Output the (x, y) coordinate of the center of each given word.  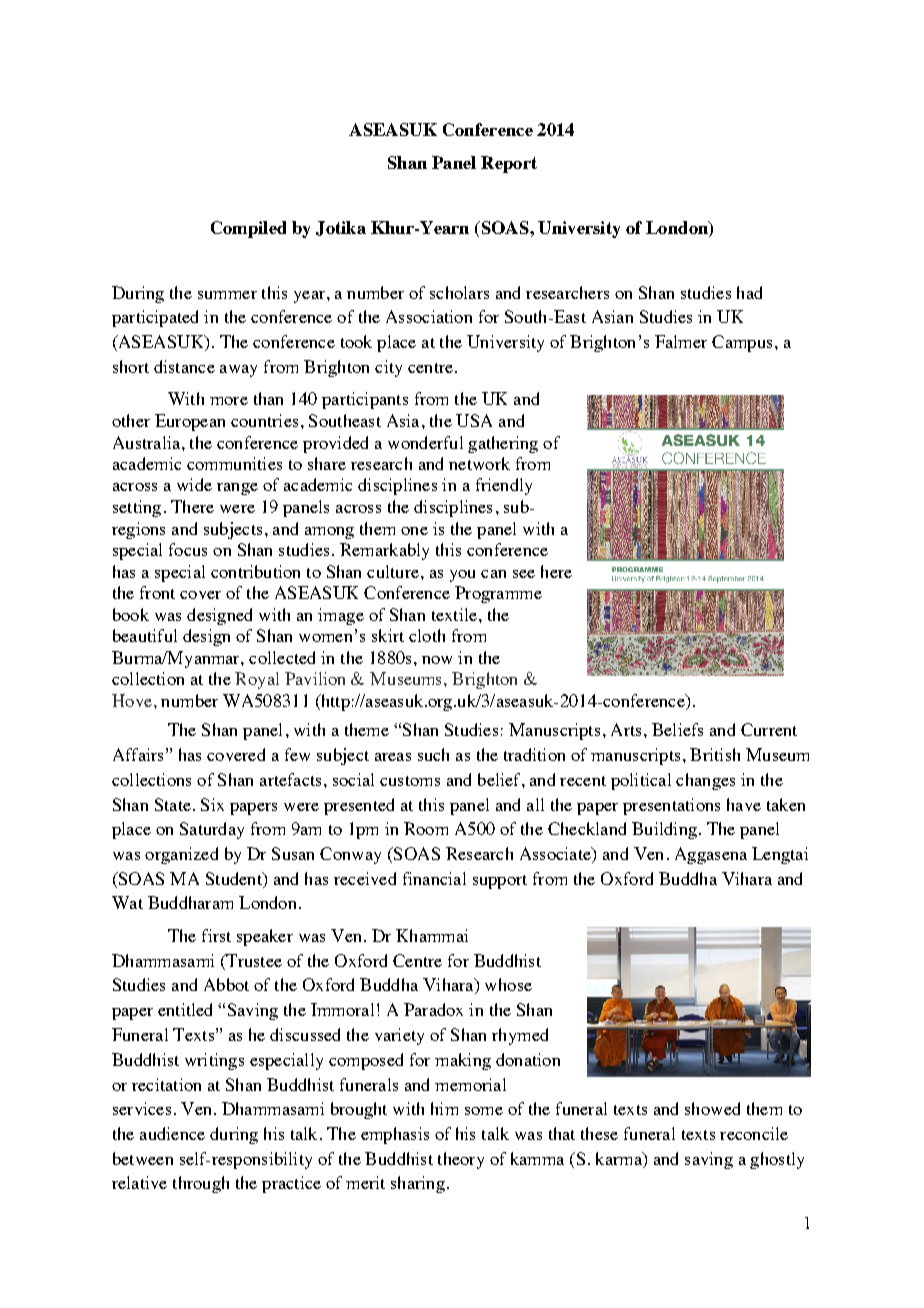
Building (664, 830)
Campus (742, 343)
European (190, 422)
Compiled (248, 229)
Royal (257, 680)
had (749, 292)
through (201, 1184)
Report (509, 164)
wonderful (425, 442)
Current (769, 729)
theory (461, 1160)
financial (434, 878)
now (437, 660)
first (216, 935)
